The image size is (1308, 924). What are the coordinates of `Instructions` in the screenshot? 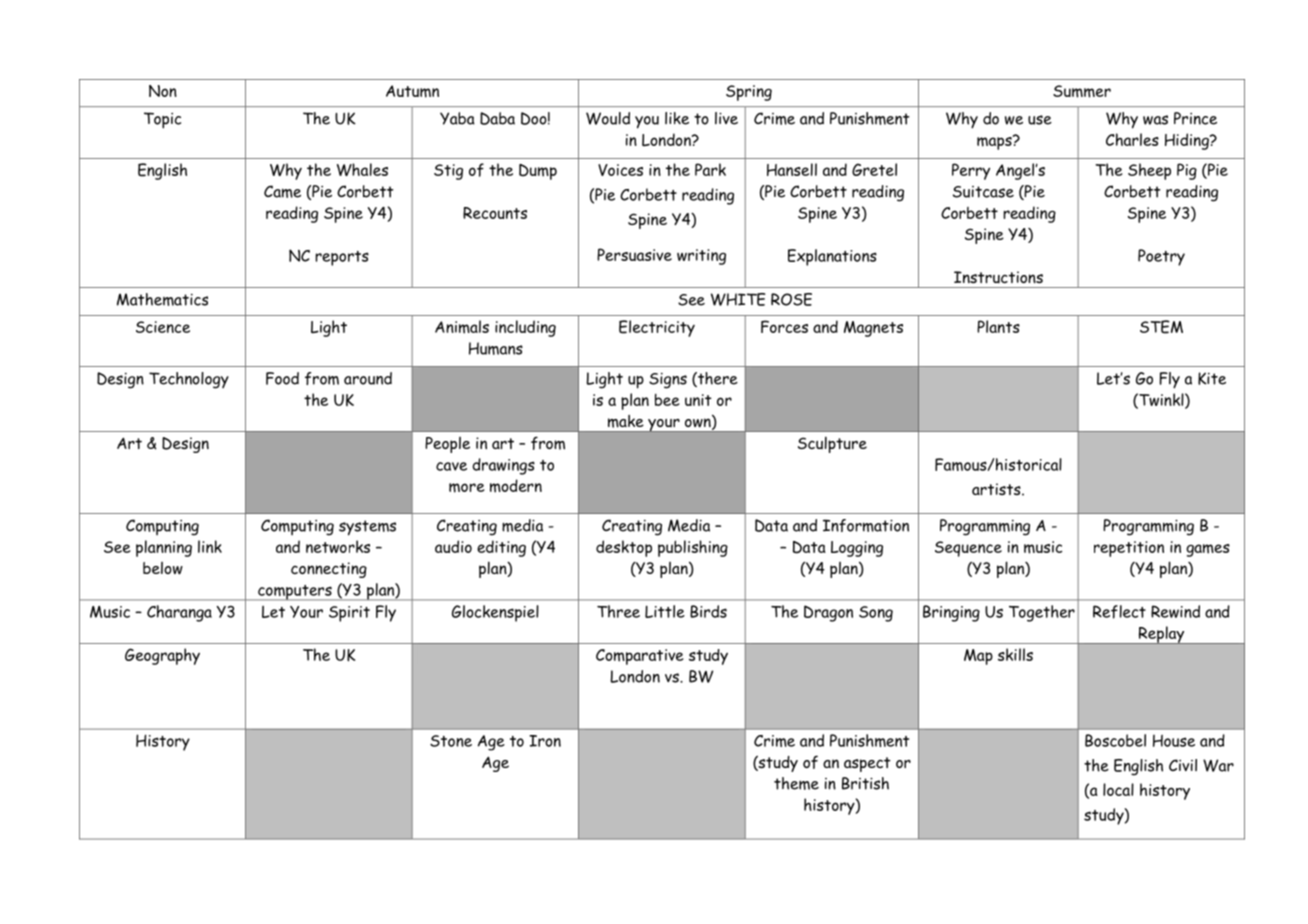 It's located at (998, 277).
